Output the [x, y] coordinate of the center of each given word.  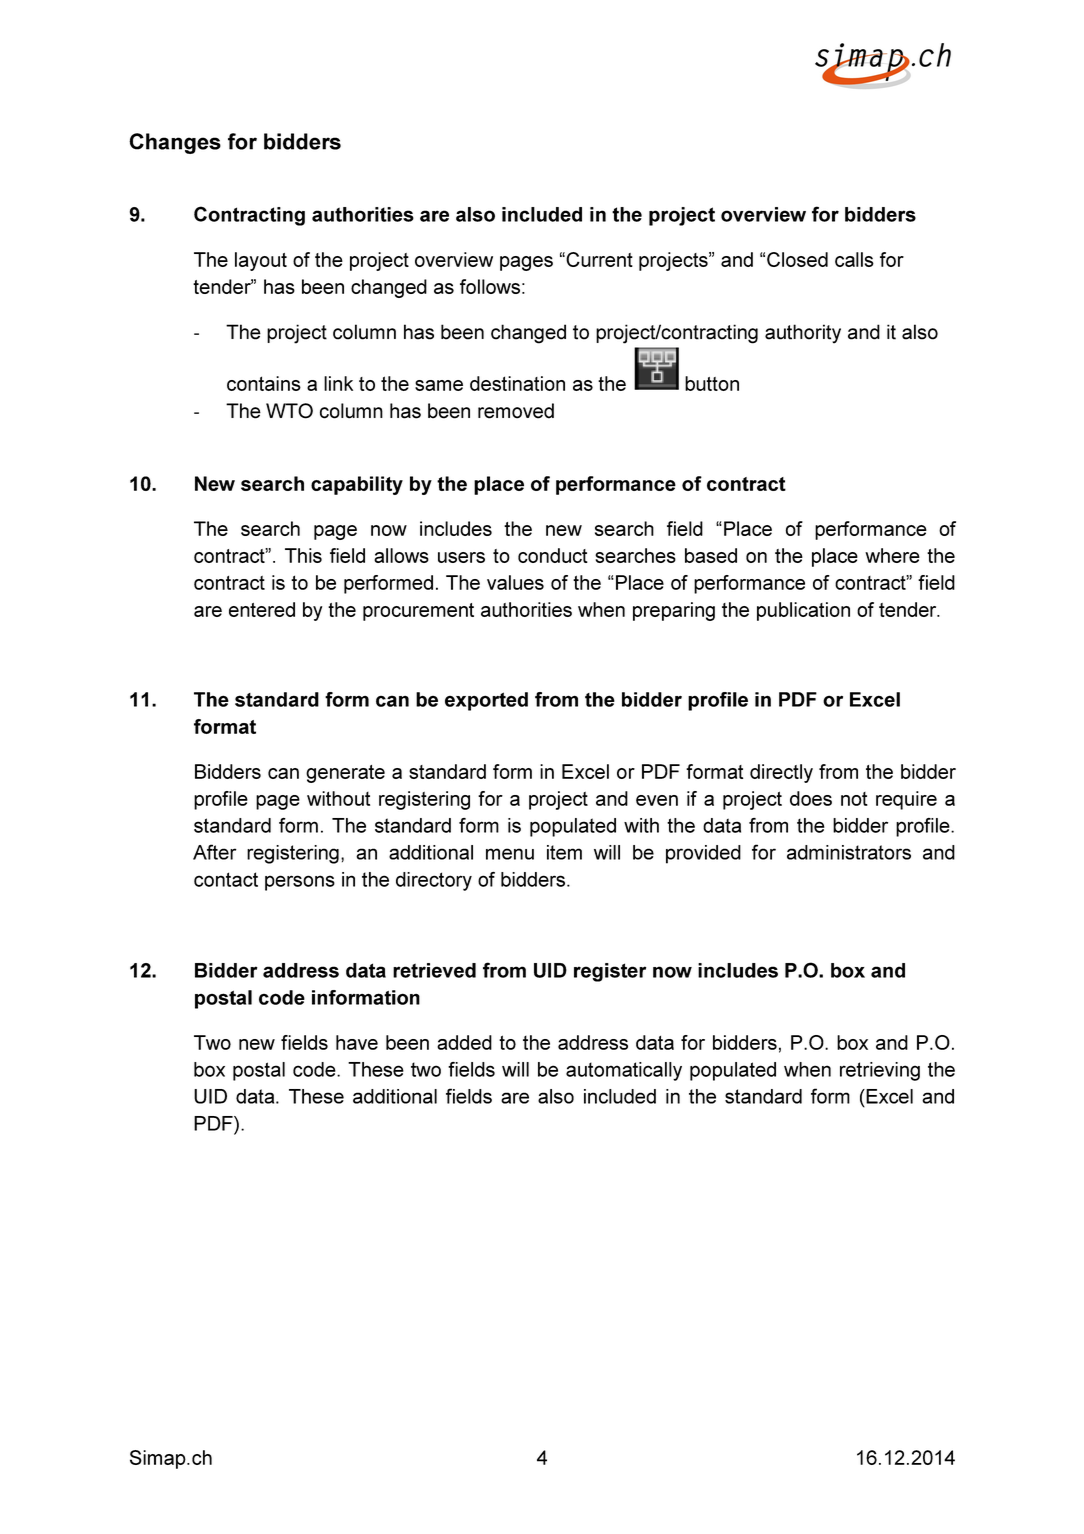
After [215, 852]
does [811, 798]
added [464, 1042]
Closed [797, 259]
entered [262, 609]
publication [803, 611]
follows [490, 286]
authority [803, 334]
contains [264, 383]
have [357, 1042]
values [515, 582]
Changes [175, 143]
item [564, 852]
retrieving [880, 1071]
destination [517, 383]
